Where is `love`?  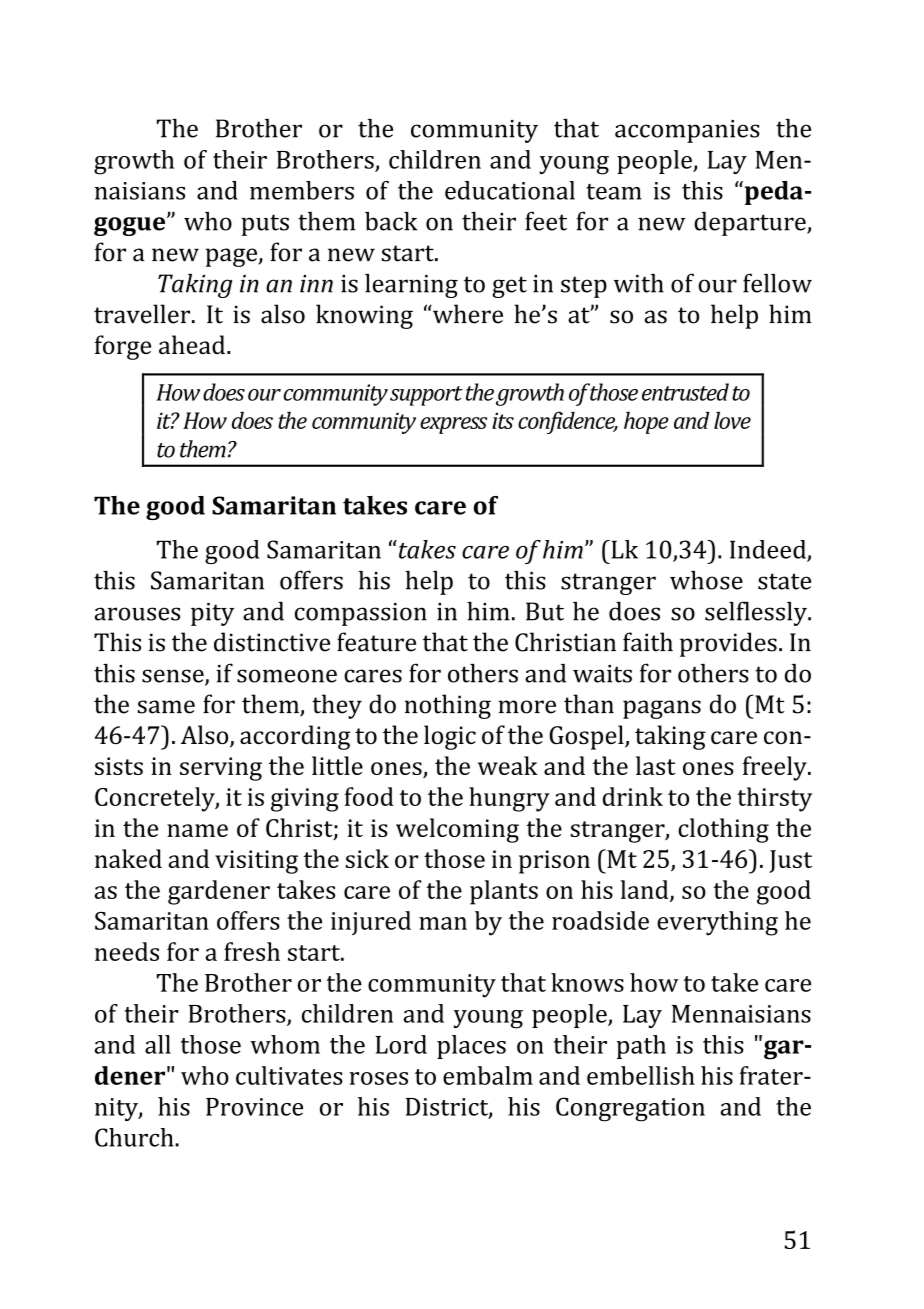 love is located at coordinates (732, 420).
